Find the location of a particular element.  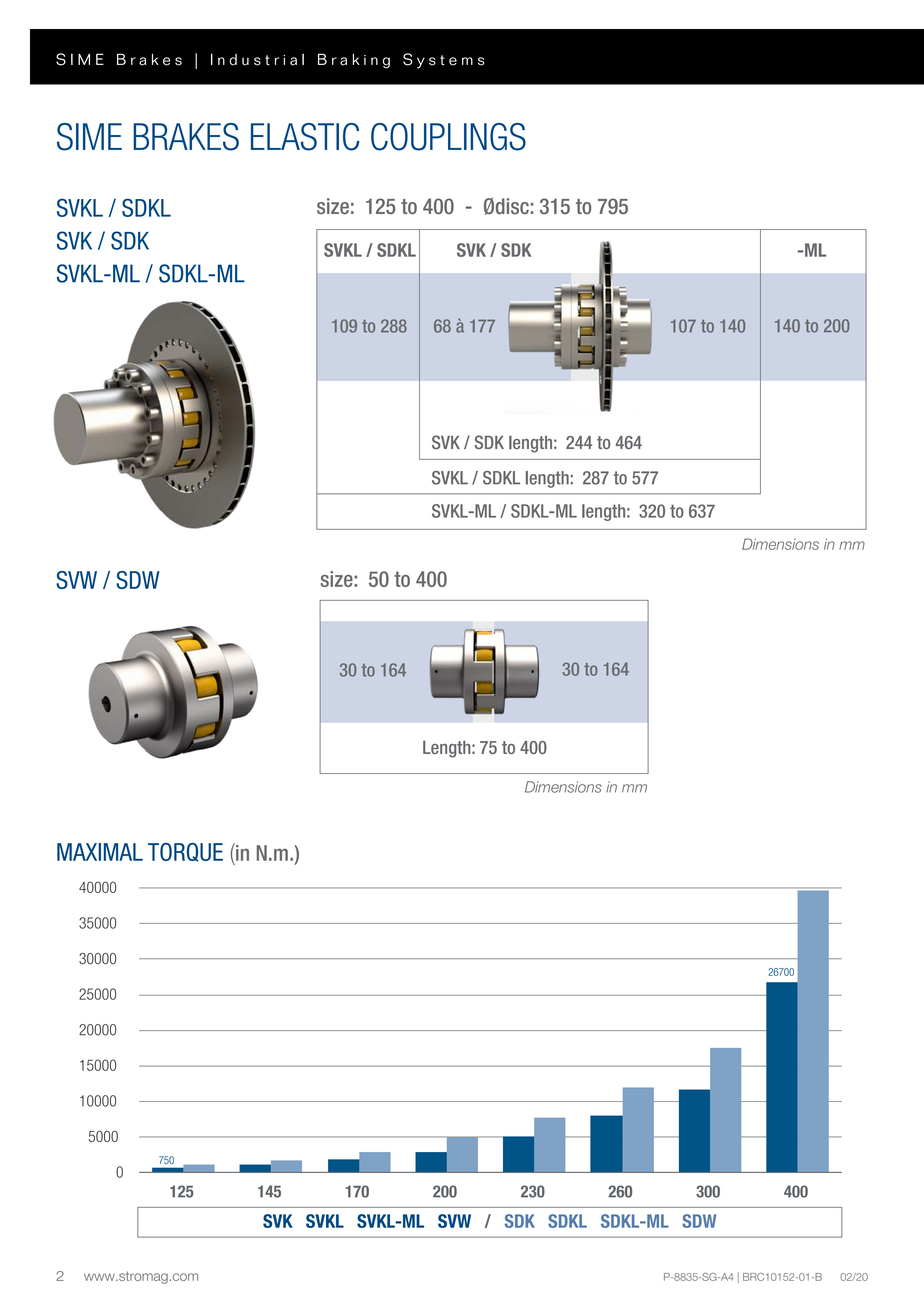

Systems is located at coordinates (443, 61).
